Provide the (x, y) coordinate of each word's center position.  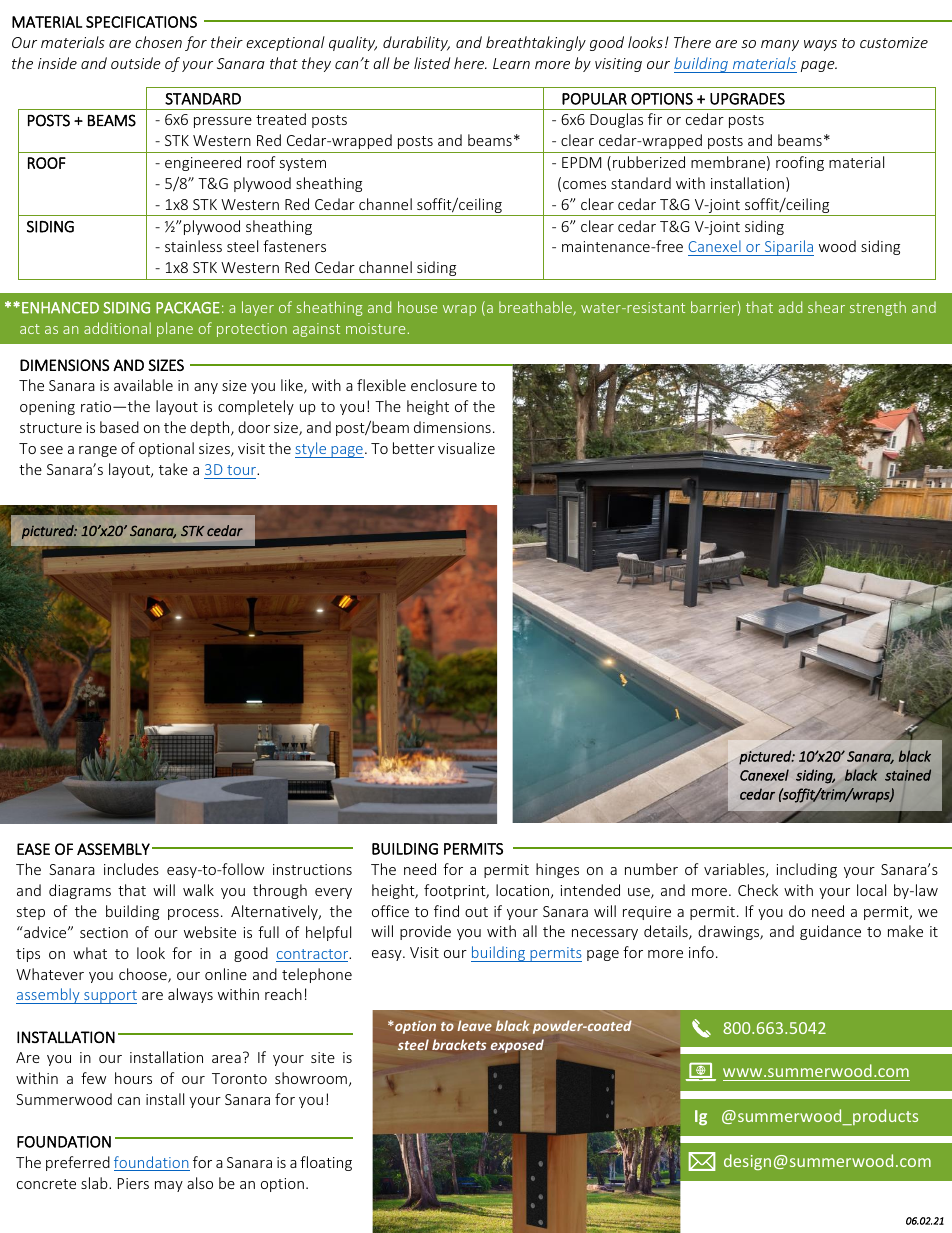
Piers (133, 1183)
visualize (466, 448)
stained (908, 775)
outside (136, 63)
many (780, 45)
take (173, 469)
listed (432, 63)
